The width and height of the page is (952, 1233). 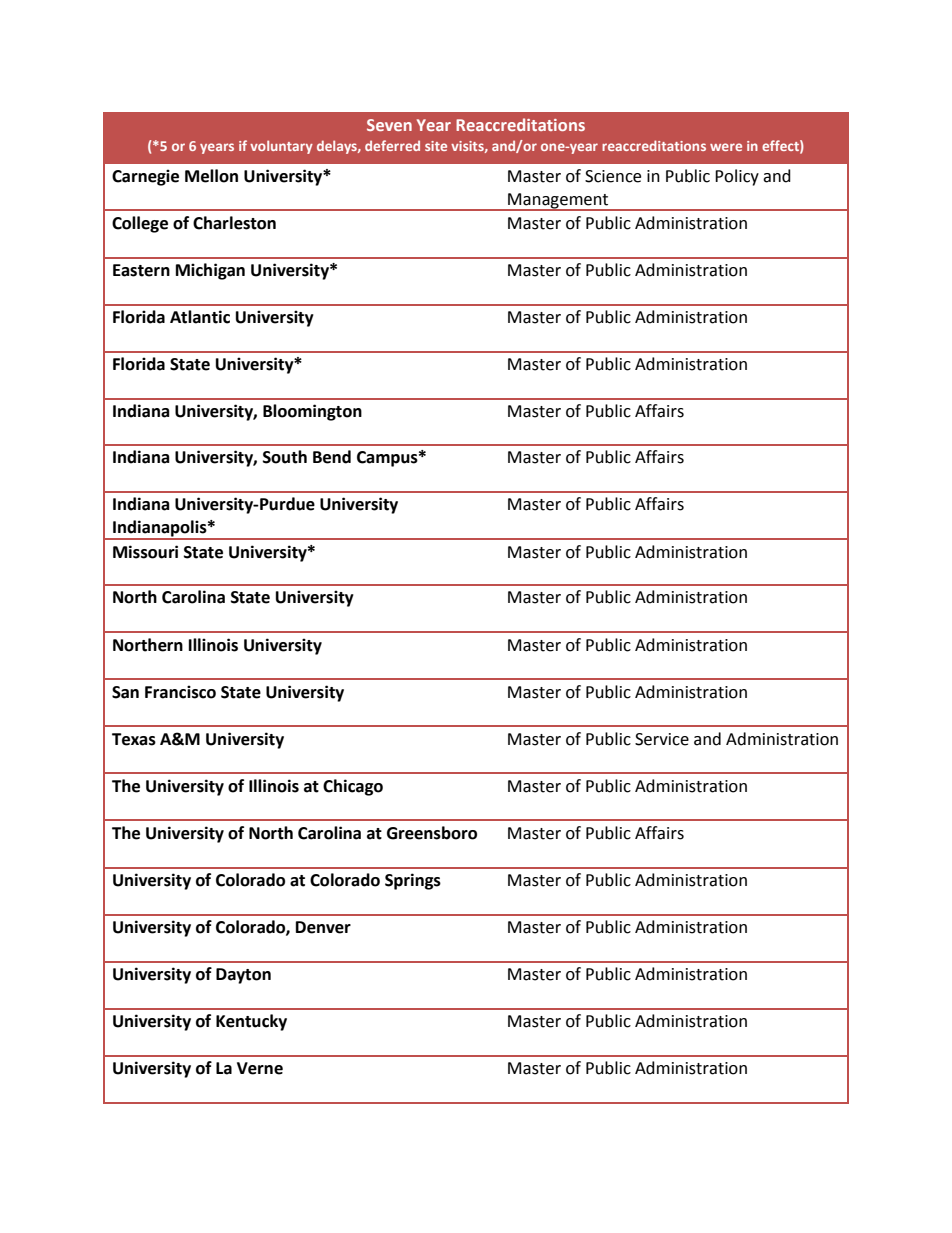 What do you see at coordinates (332, 457) in the page?
I see `Bend` at bounding box center [332, 457].
